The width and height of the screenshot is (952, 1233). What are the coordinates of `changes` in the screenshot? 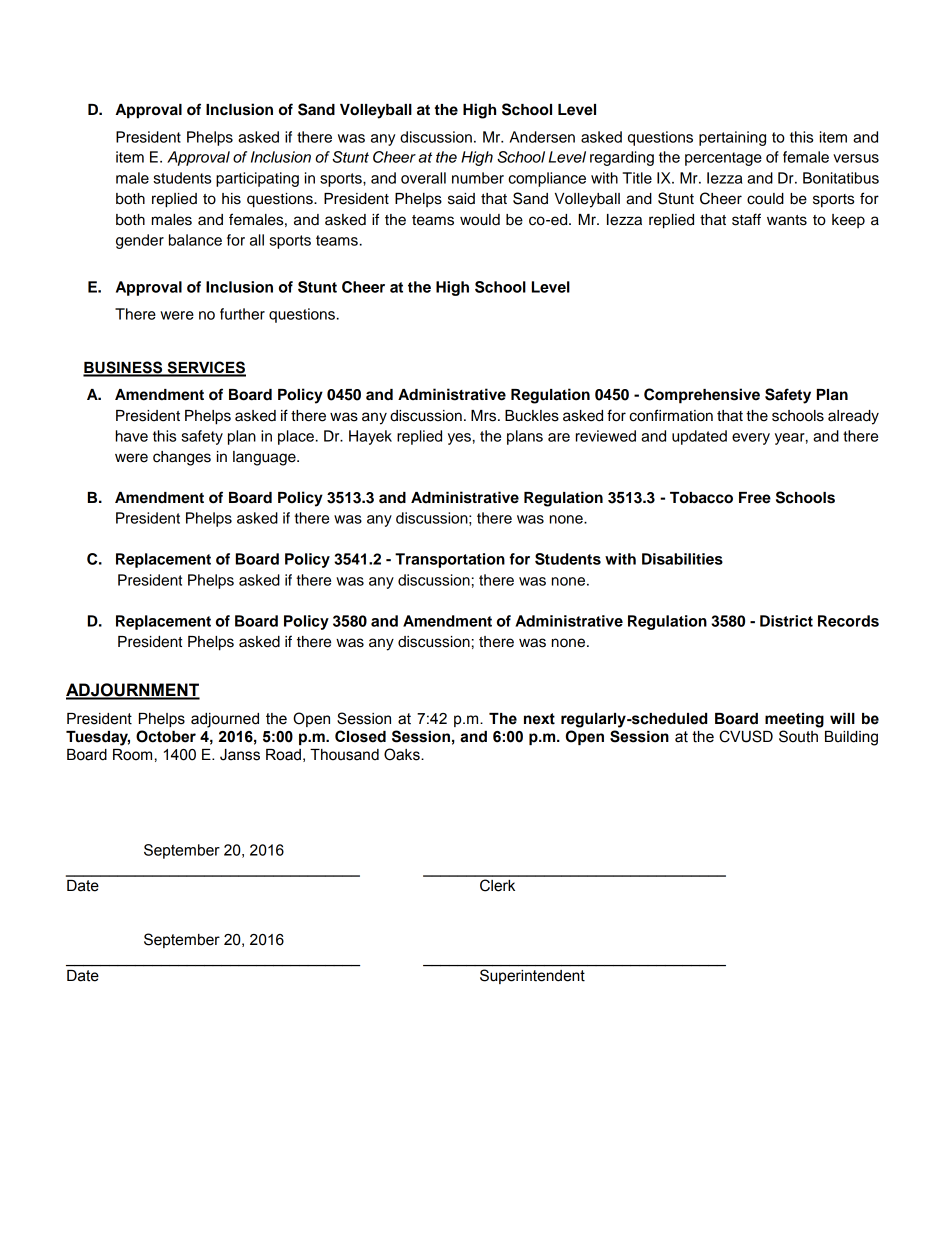 It's located at (182, 458).
